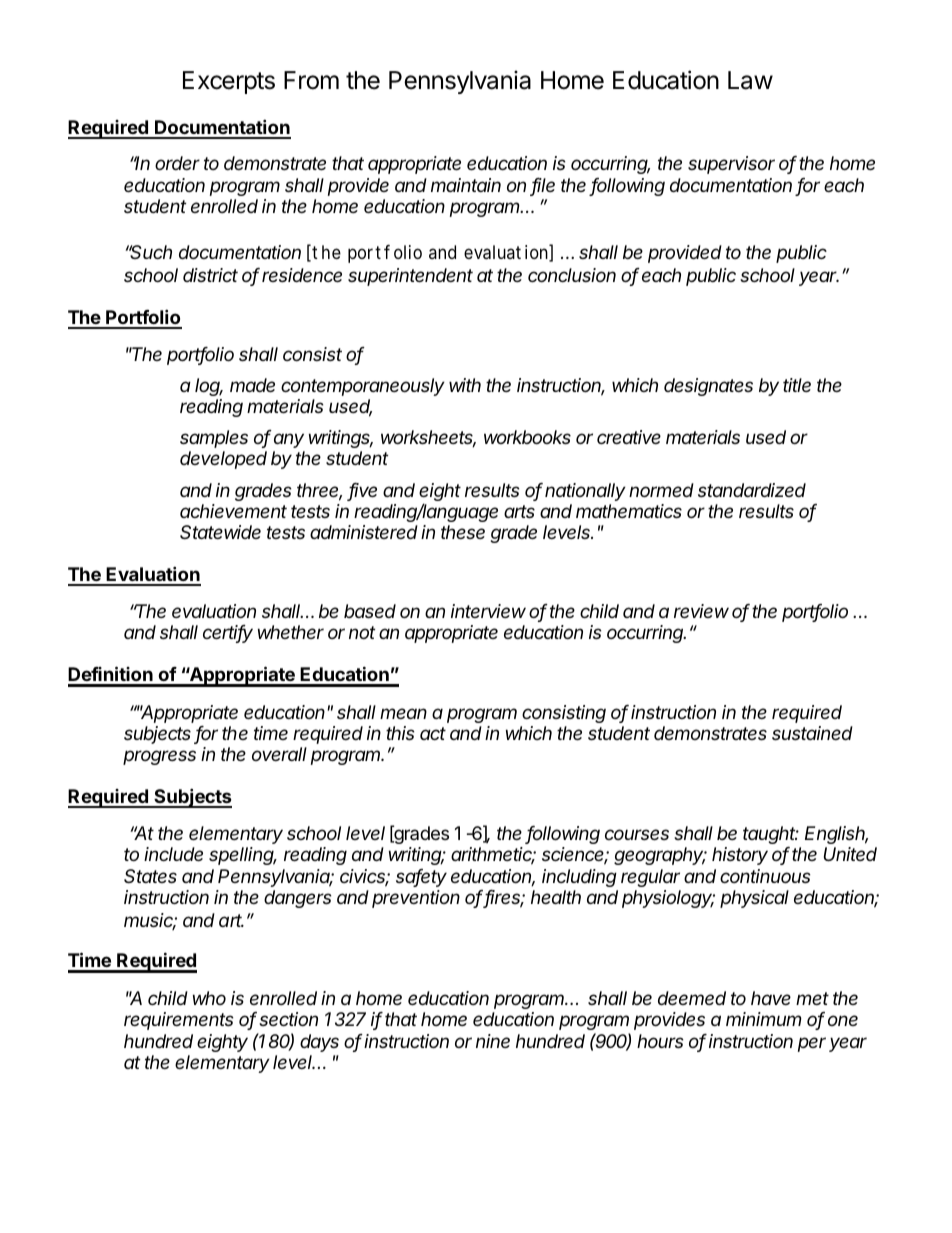  Describe the element at coordinates (701, 611) in the image. I see `review` at that location.
